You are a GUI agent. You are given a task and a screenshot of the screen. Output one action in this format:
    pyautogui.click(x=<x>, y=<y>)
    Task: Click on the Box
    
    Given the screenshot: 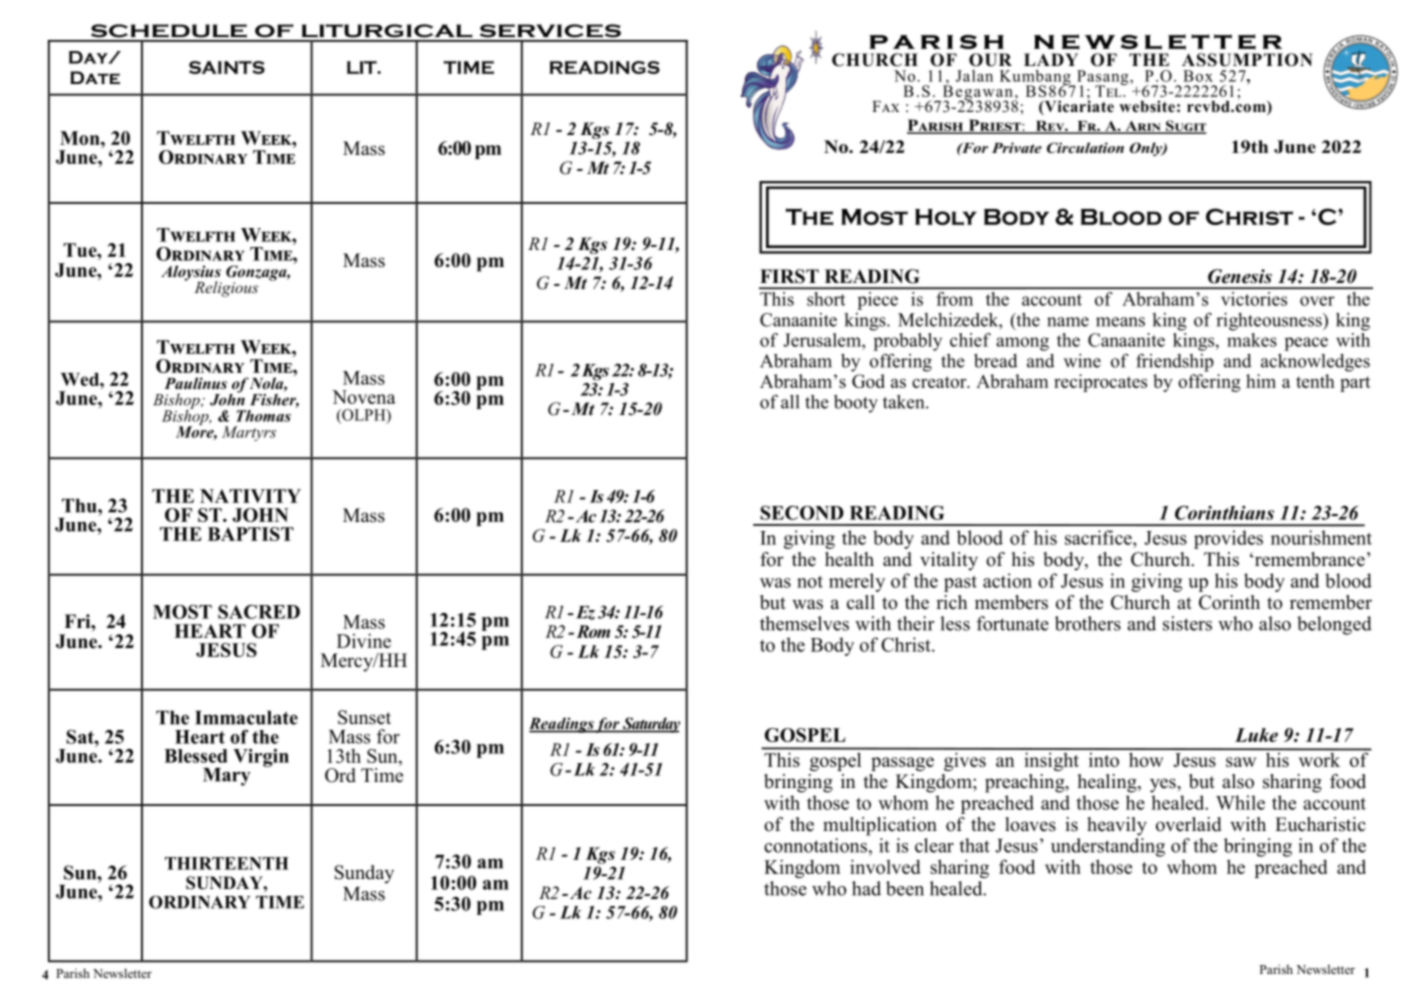 What is the action you would take?
    pyautogui.click(x=1198, y=76)
